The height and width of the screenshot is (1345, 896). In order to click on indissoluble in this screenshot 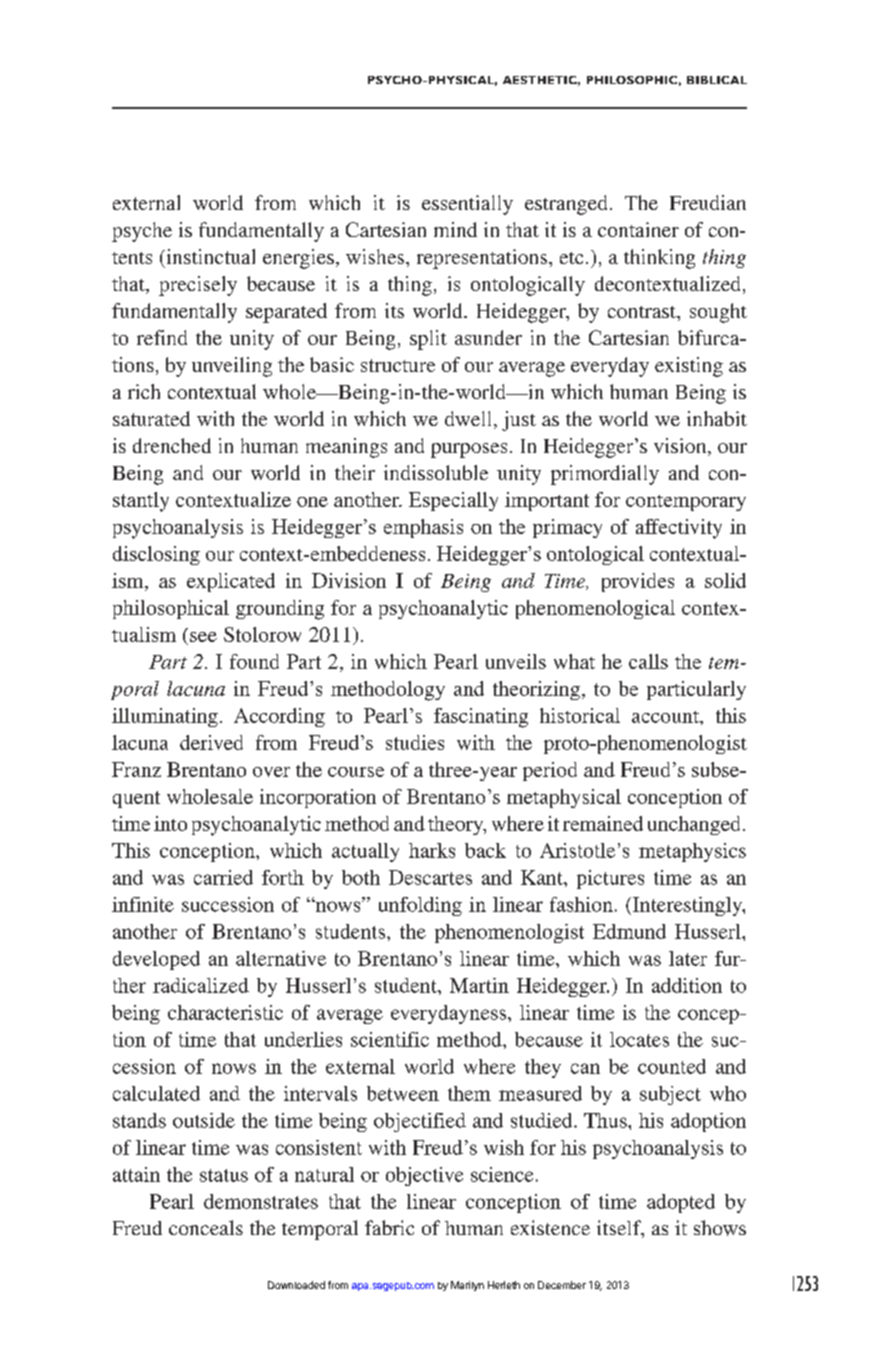, I will do `click(436, 472)`.
